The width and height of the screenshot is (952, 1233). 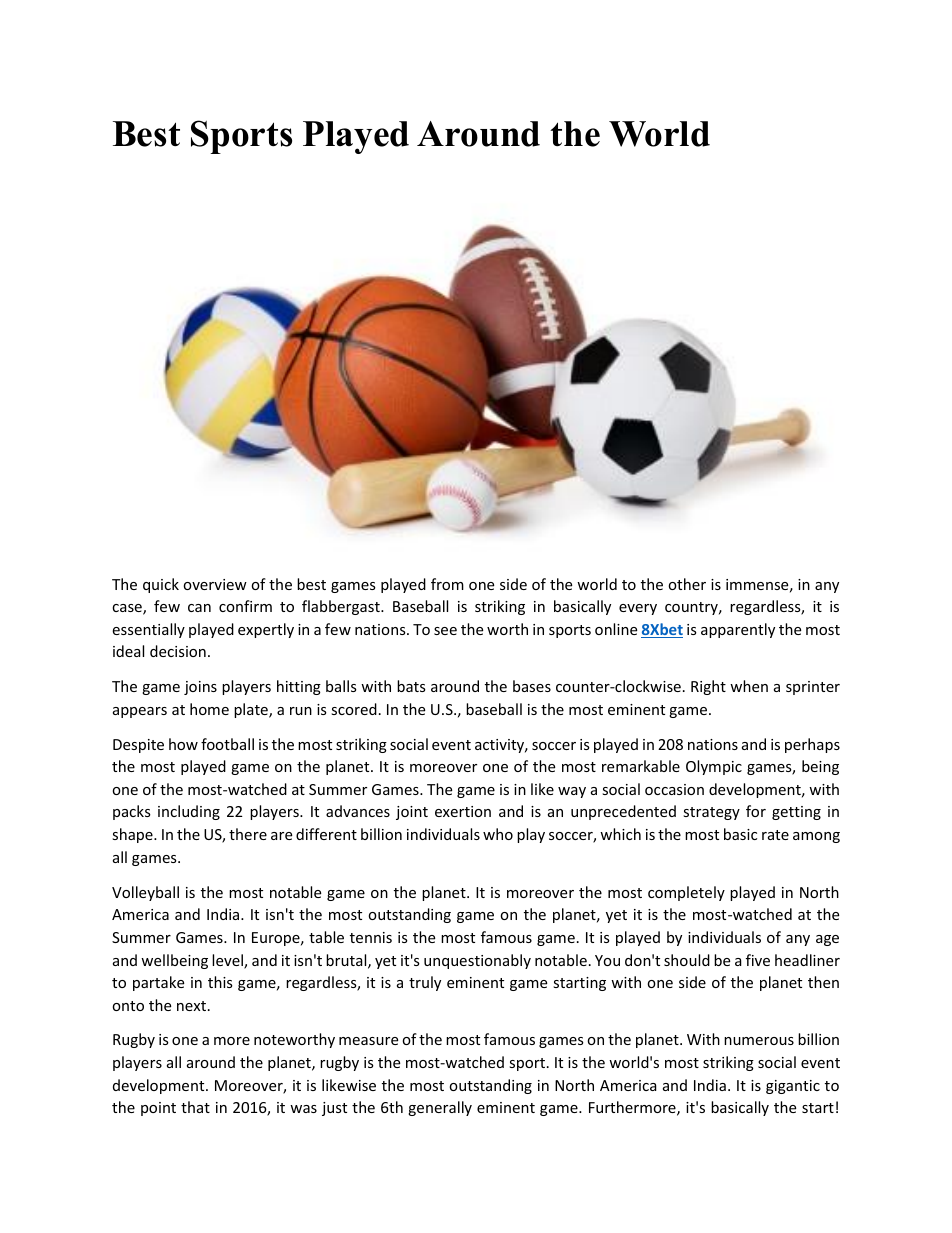 What do you see at coordinates (227, 744) in the screenshot?
I see `football` at bounding box center [227, 744].
